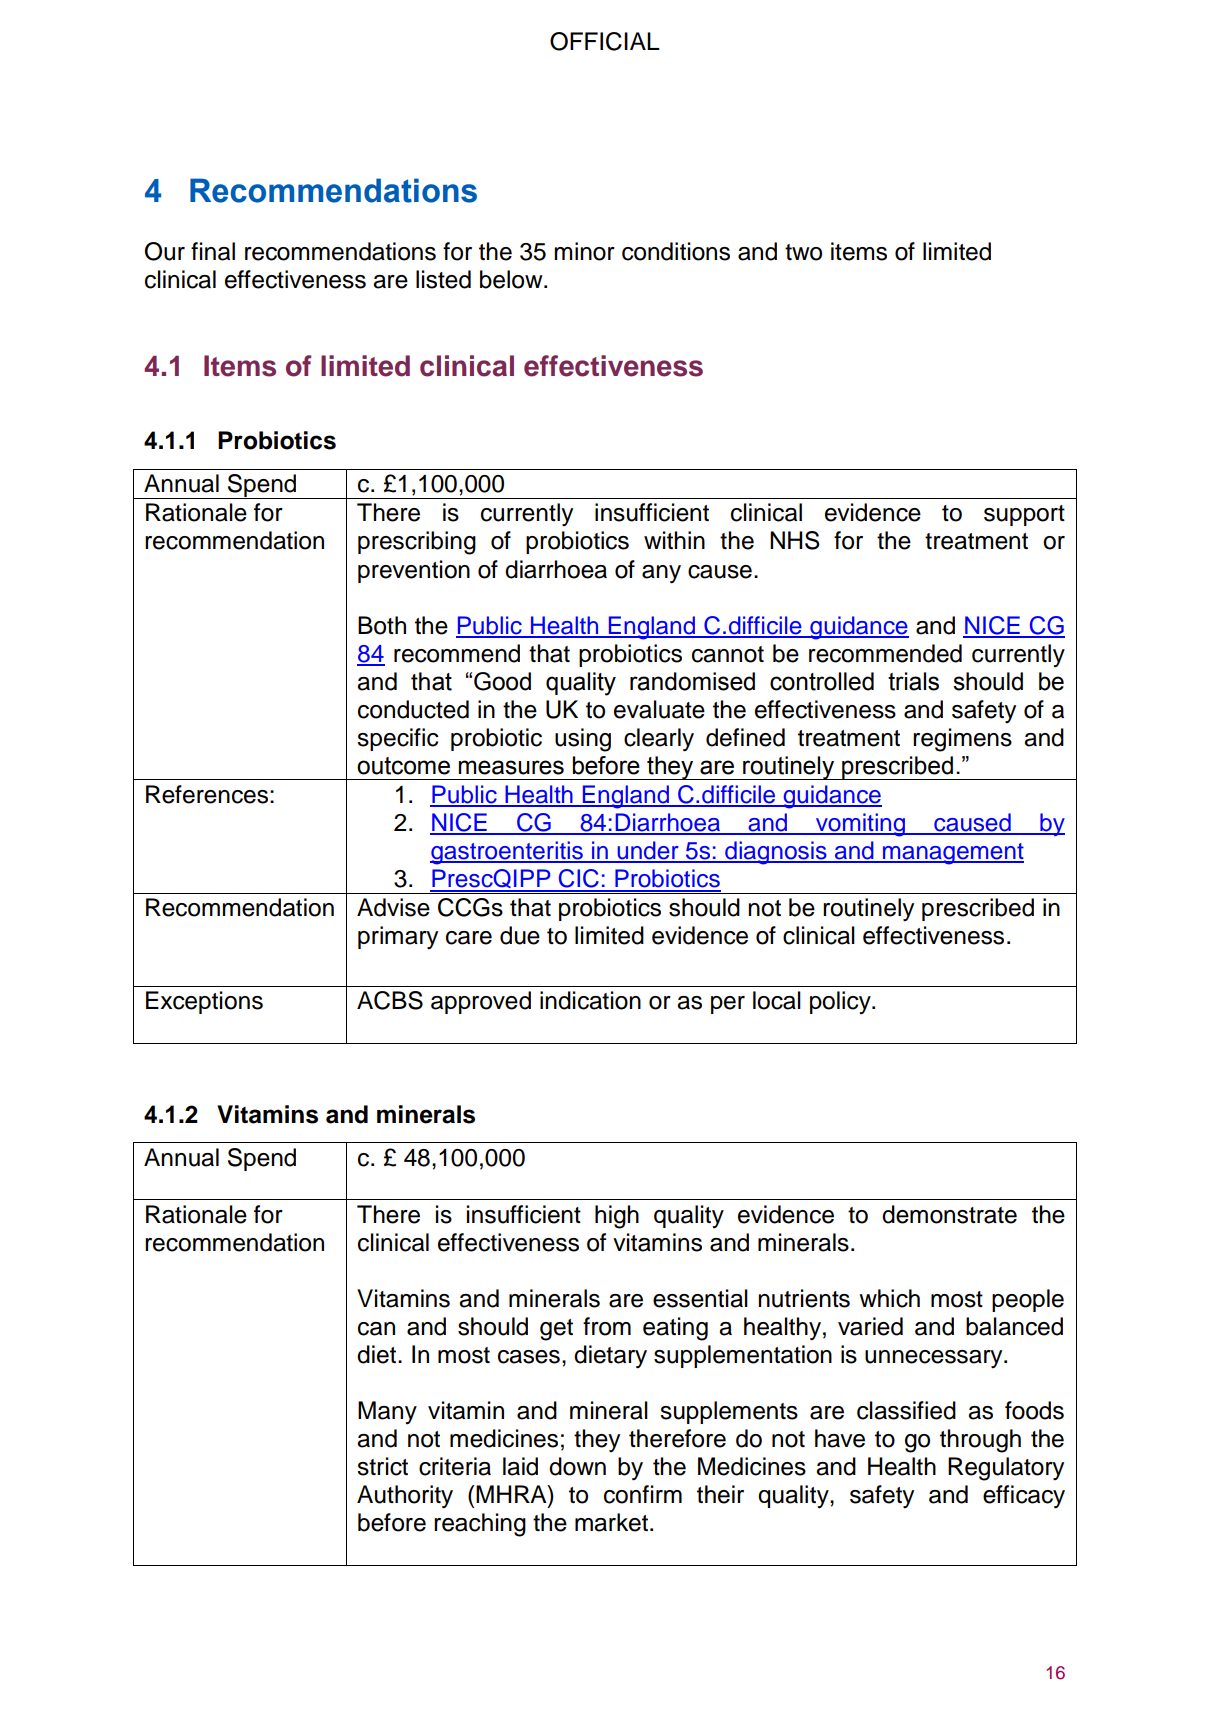 Image resolution: width=1209 pixels, height=1711 pixels. What do you see at coordinates (213, 251) in the screenshot?
I see `final` at bounding box center [213, 251].
